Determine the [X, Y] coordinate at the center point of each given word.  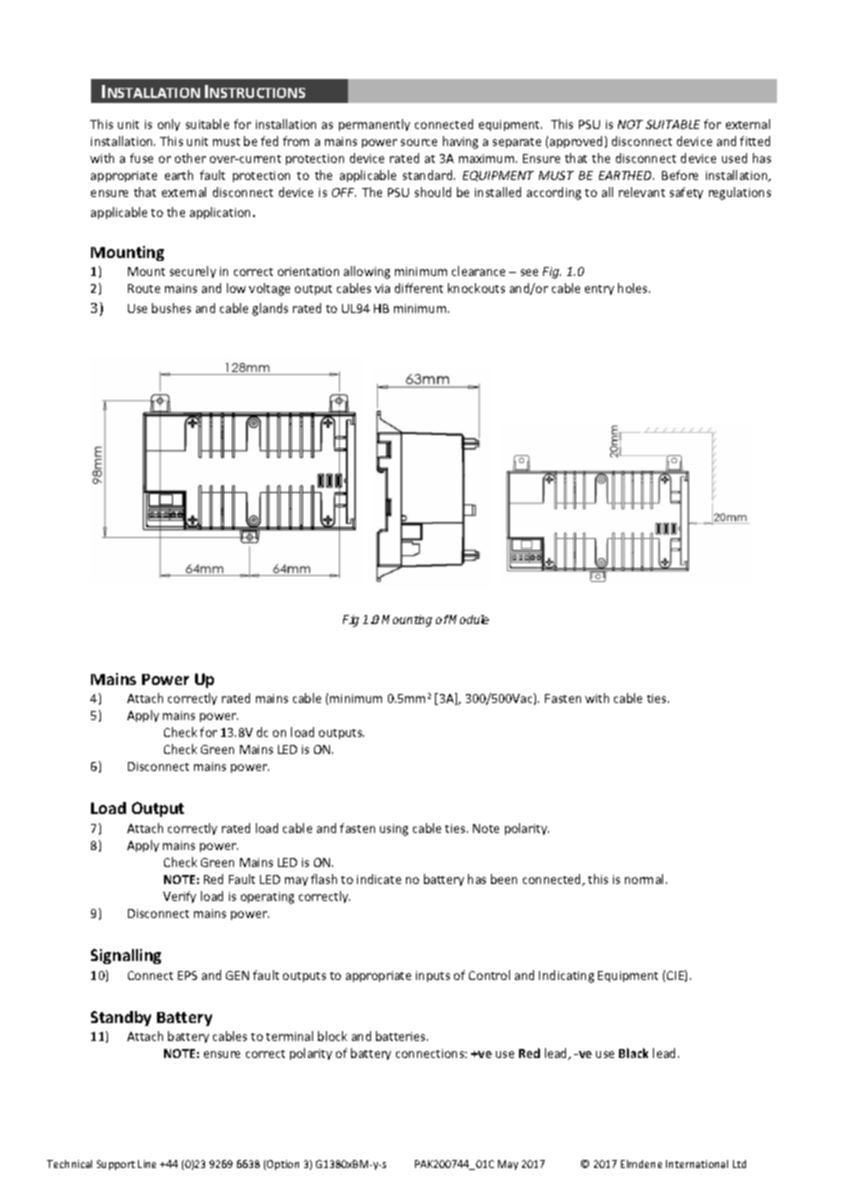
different [419, 288]
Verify [179, 897]
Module [468, 619]
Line [147, 1164]
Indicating [566, 976]
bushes [171, 308]
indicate [379, 879]
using [394, 830]
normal [646, 879]
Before [680, 175]
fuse [141, 158]
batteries [402, 1036]
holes [634, 288]
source [419, 142]
